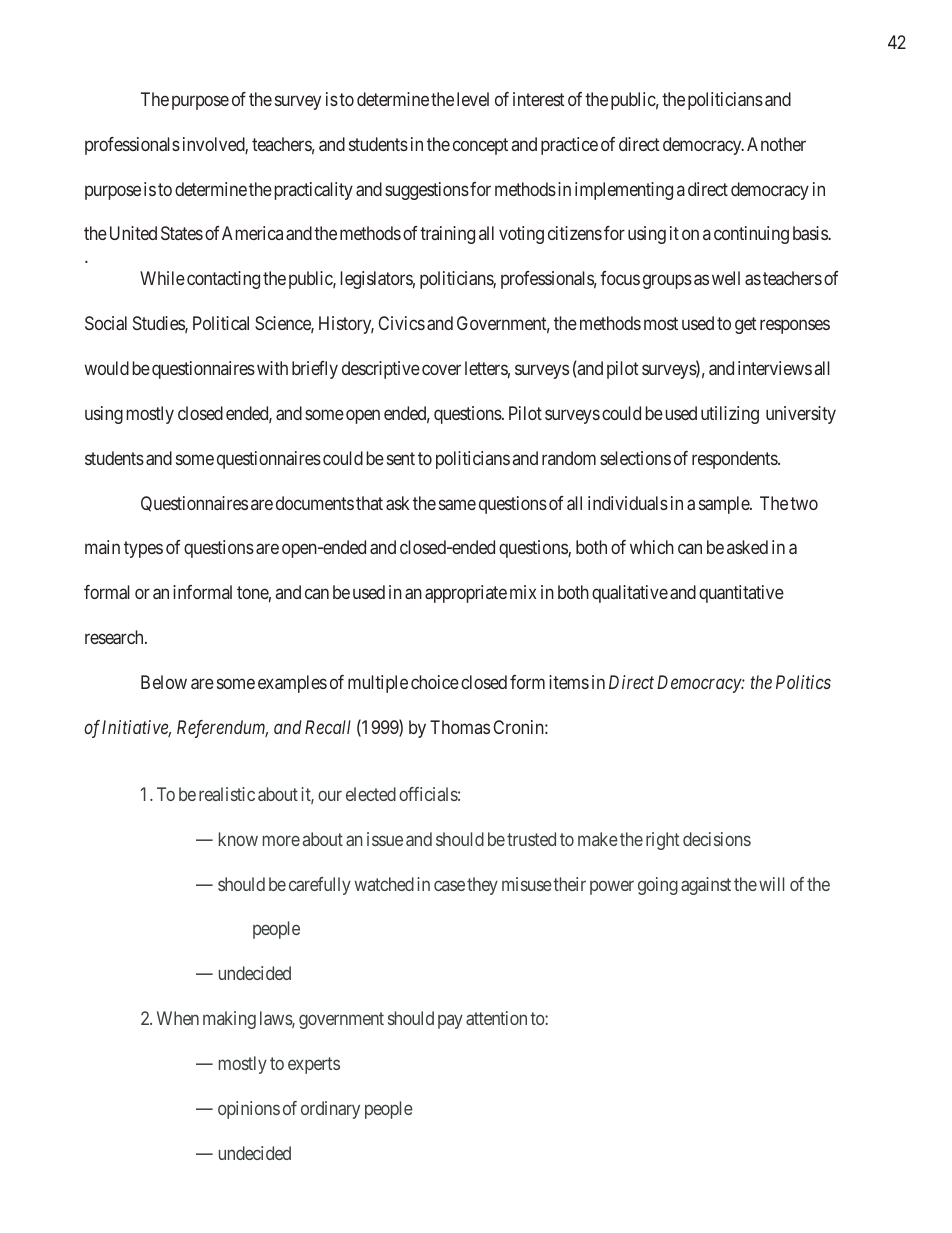 This screenshot has height=1233, width=952. Describe the element at coordinates (480, 146) in the screenshot. I see `concept` at that location.
